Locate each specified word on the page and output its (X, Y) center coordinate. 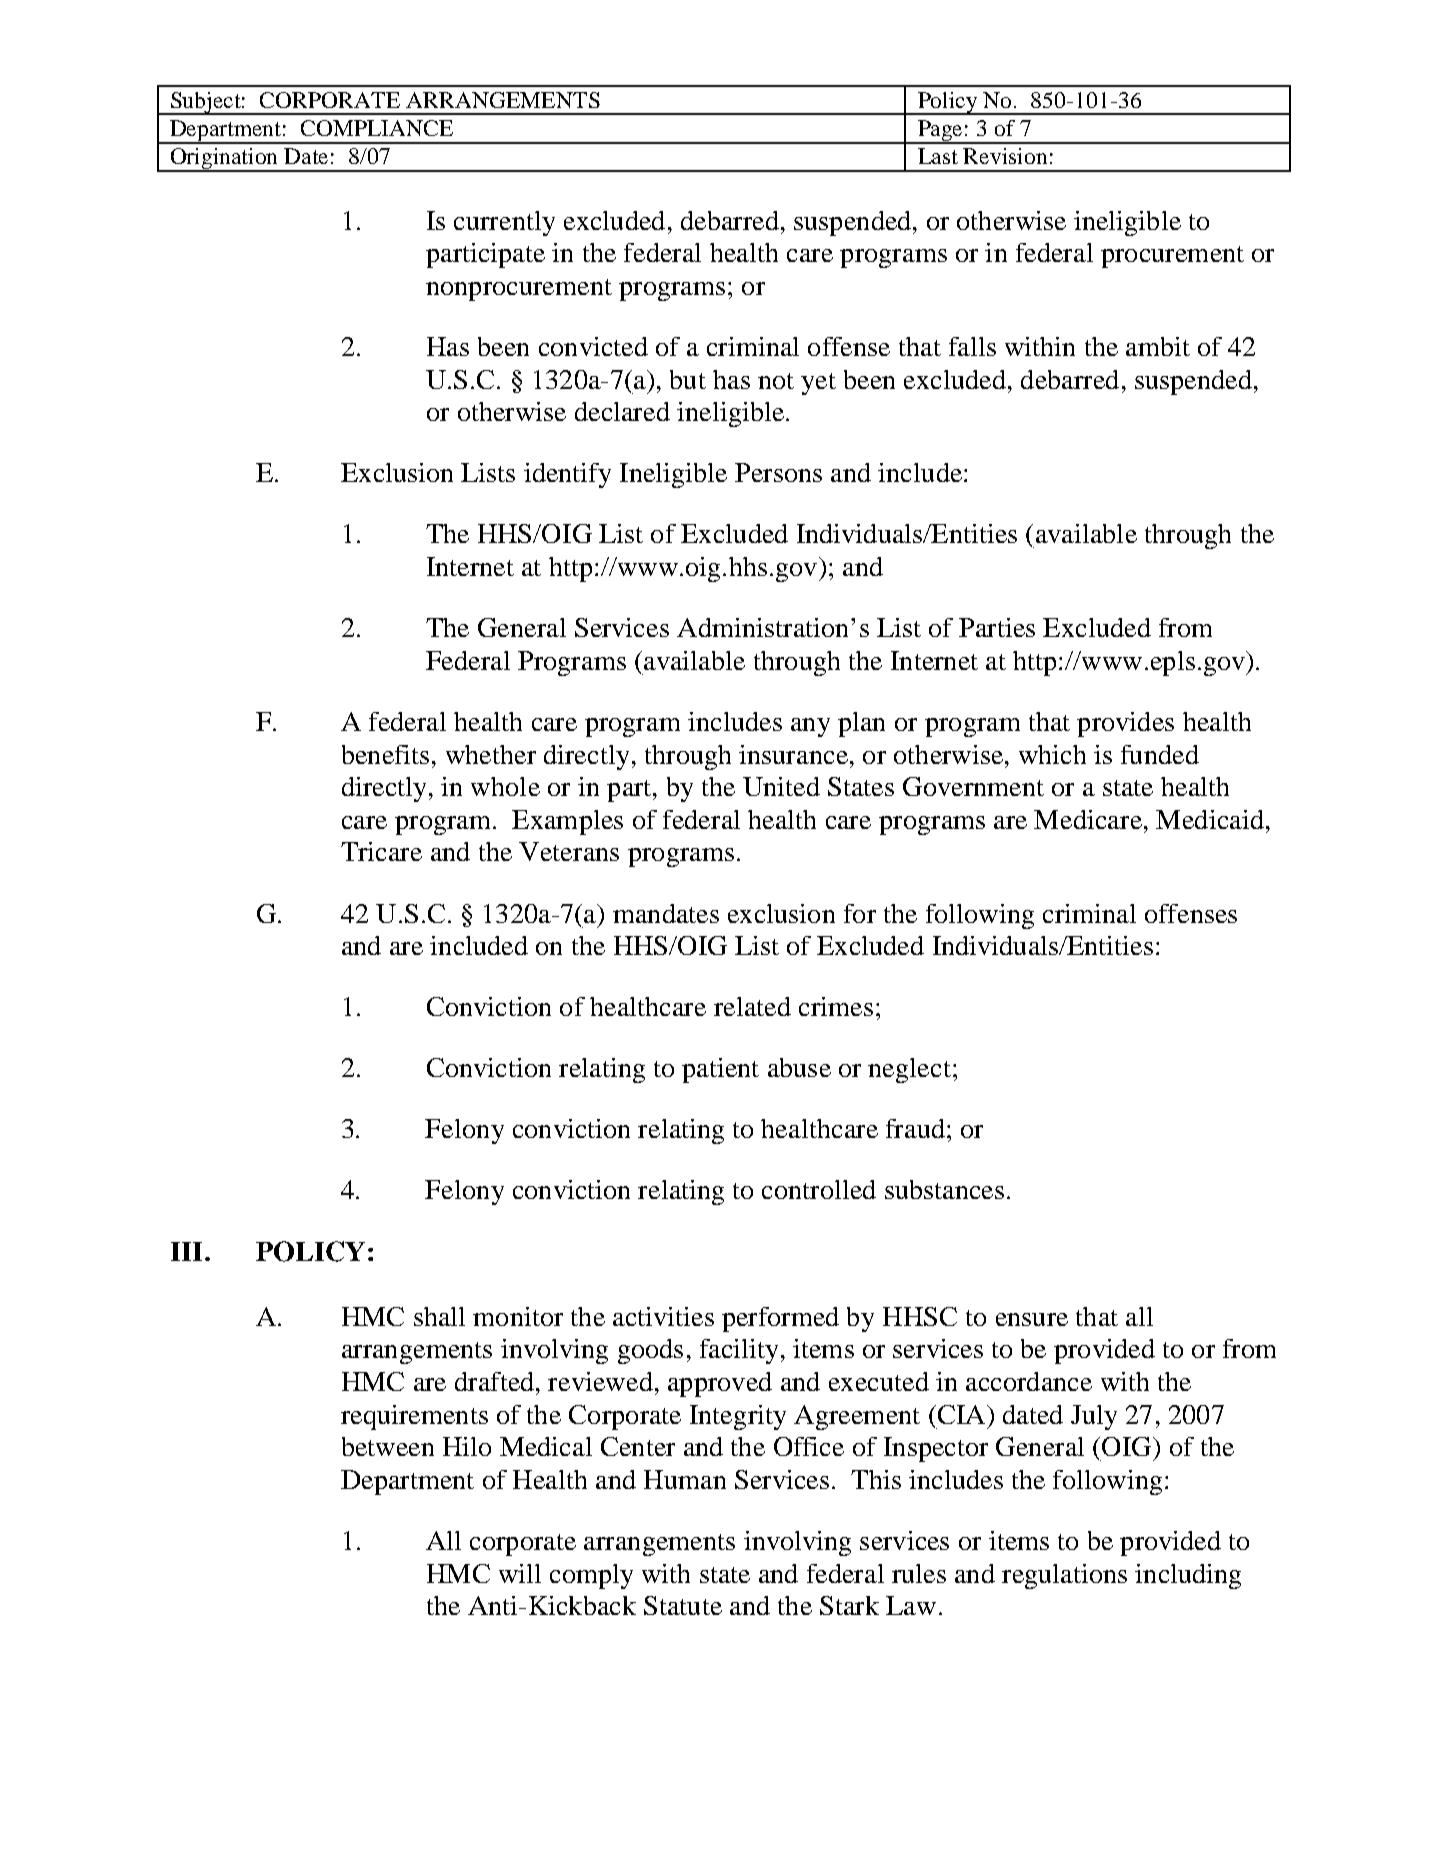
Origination (225, 160)
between (388, 1446)
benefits (385, 754)
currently (504, 223)
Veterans (569, 851)
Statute (683, 1605)
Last (938, 156)
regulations (1064, 1576)
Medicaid (1210, 819)
